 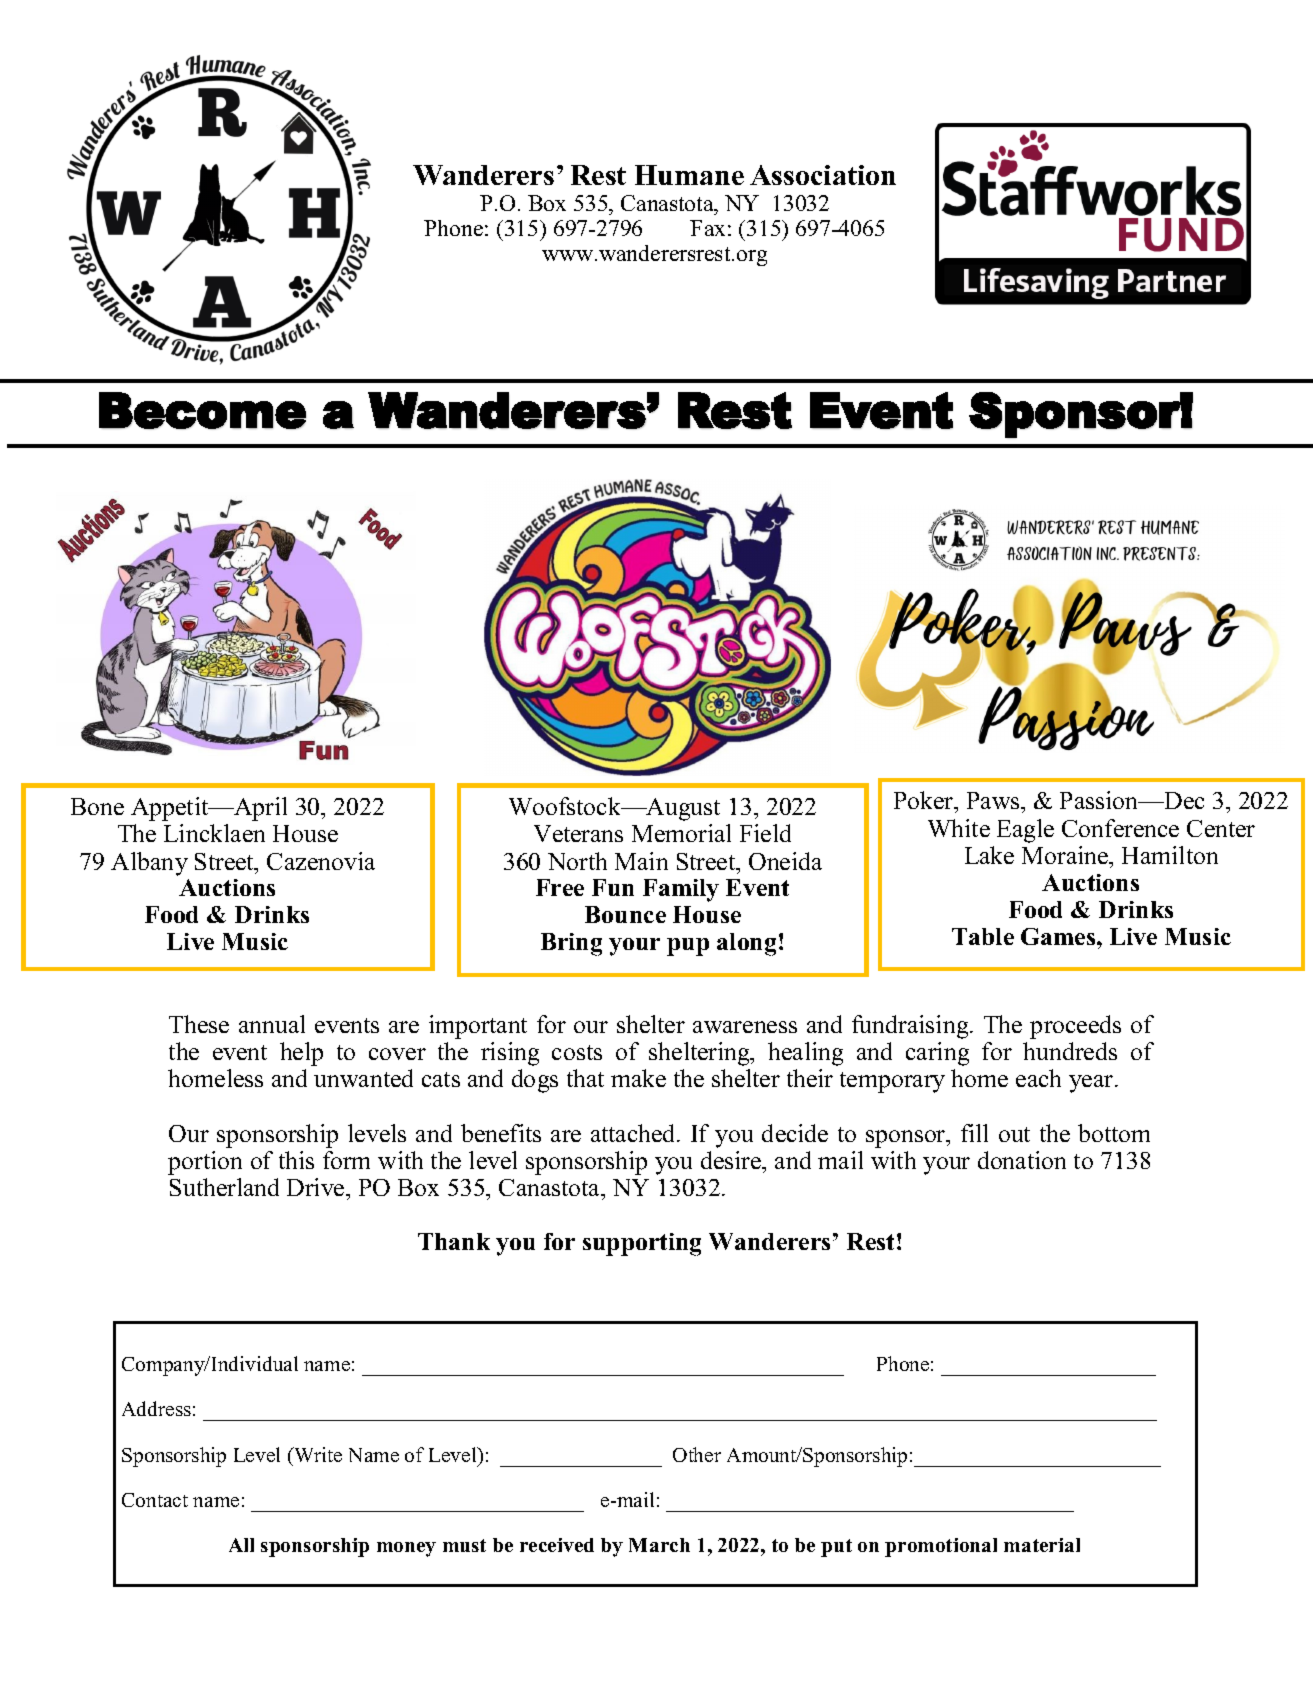 What do you see at coordinates (823, 175) in the image?
I see `Association` at bounding box center [823, 175].
